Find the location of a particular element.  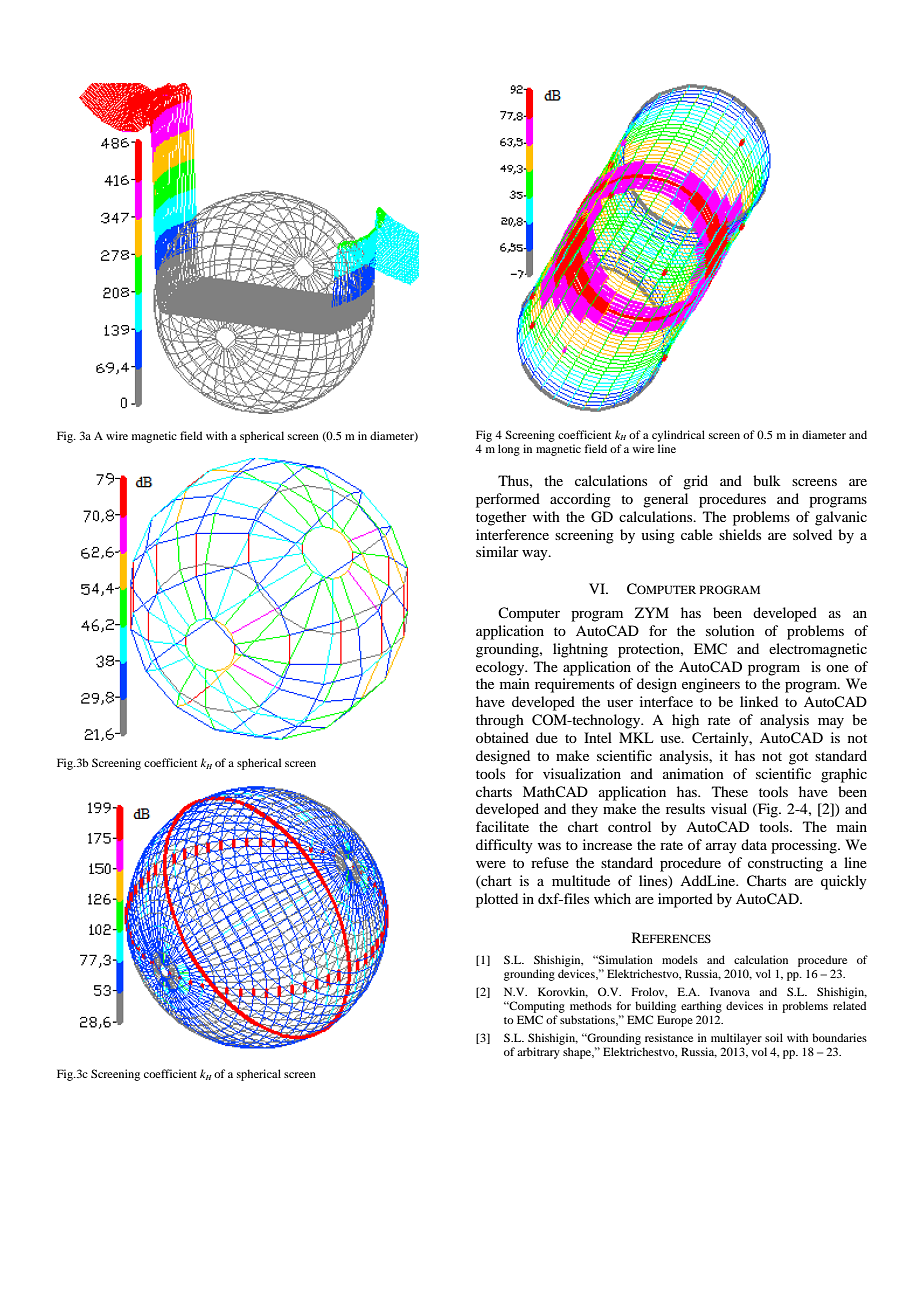

one is located at coordinates (837, 668).
